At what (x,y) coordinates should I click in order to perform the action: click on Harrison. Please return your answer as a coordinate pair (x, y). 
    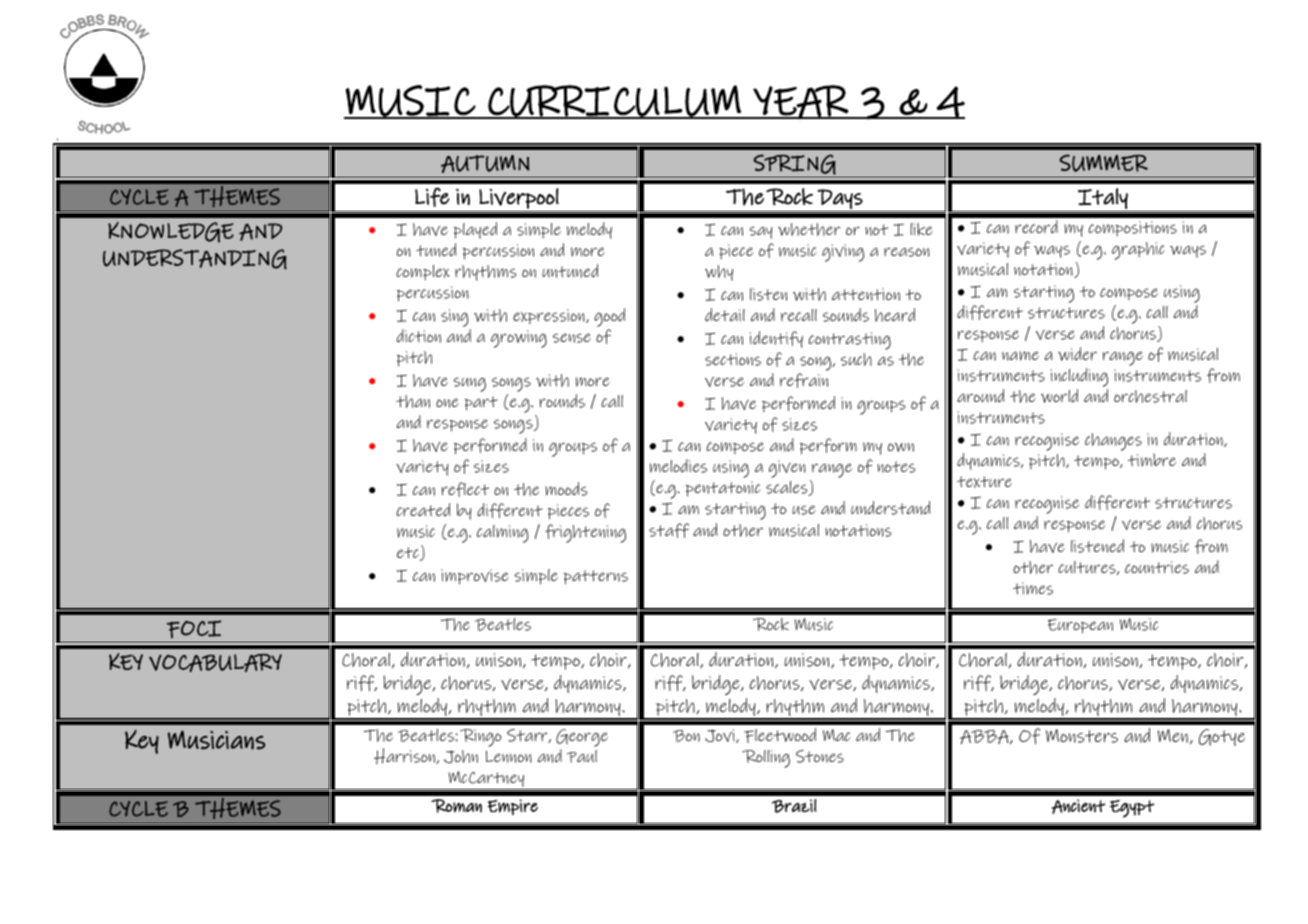
    Looking at the image, I should click on (405, 756).
